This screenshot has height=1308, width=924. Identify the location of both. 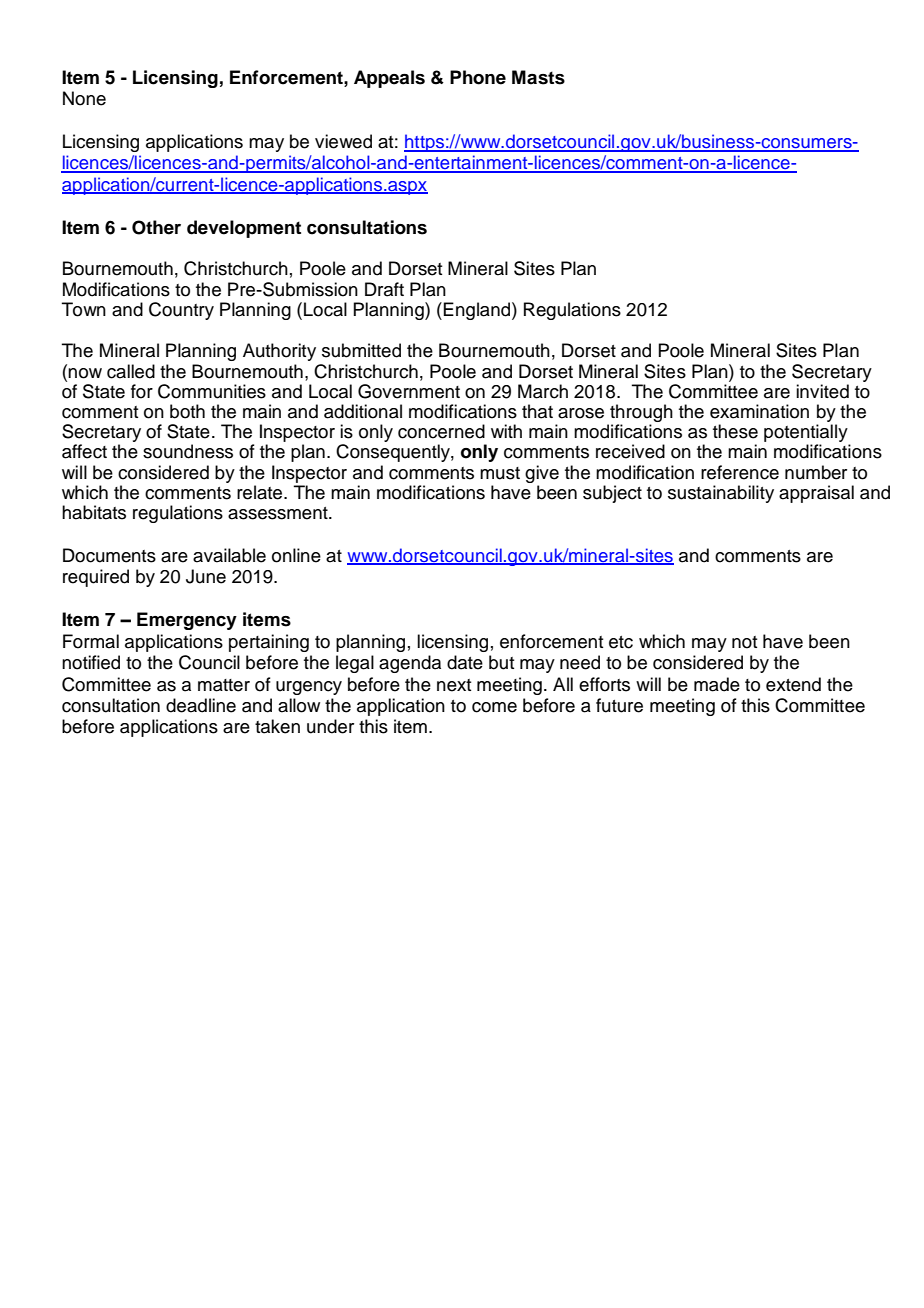
(187, 411).
